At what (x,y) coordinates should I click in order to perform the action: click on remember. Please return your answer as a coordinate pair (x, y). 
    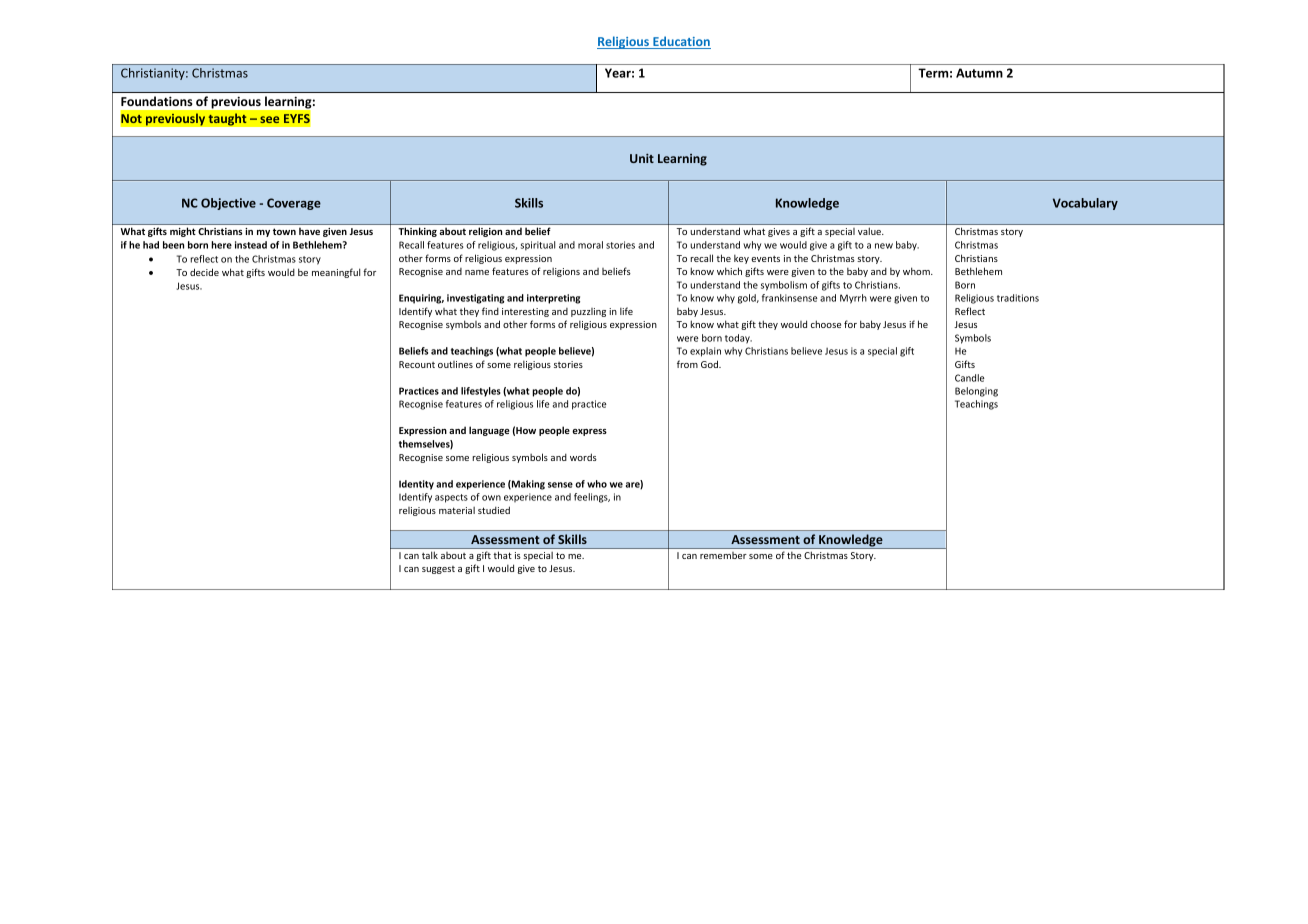
    Looking at the image, I should click on (723, 555).
